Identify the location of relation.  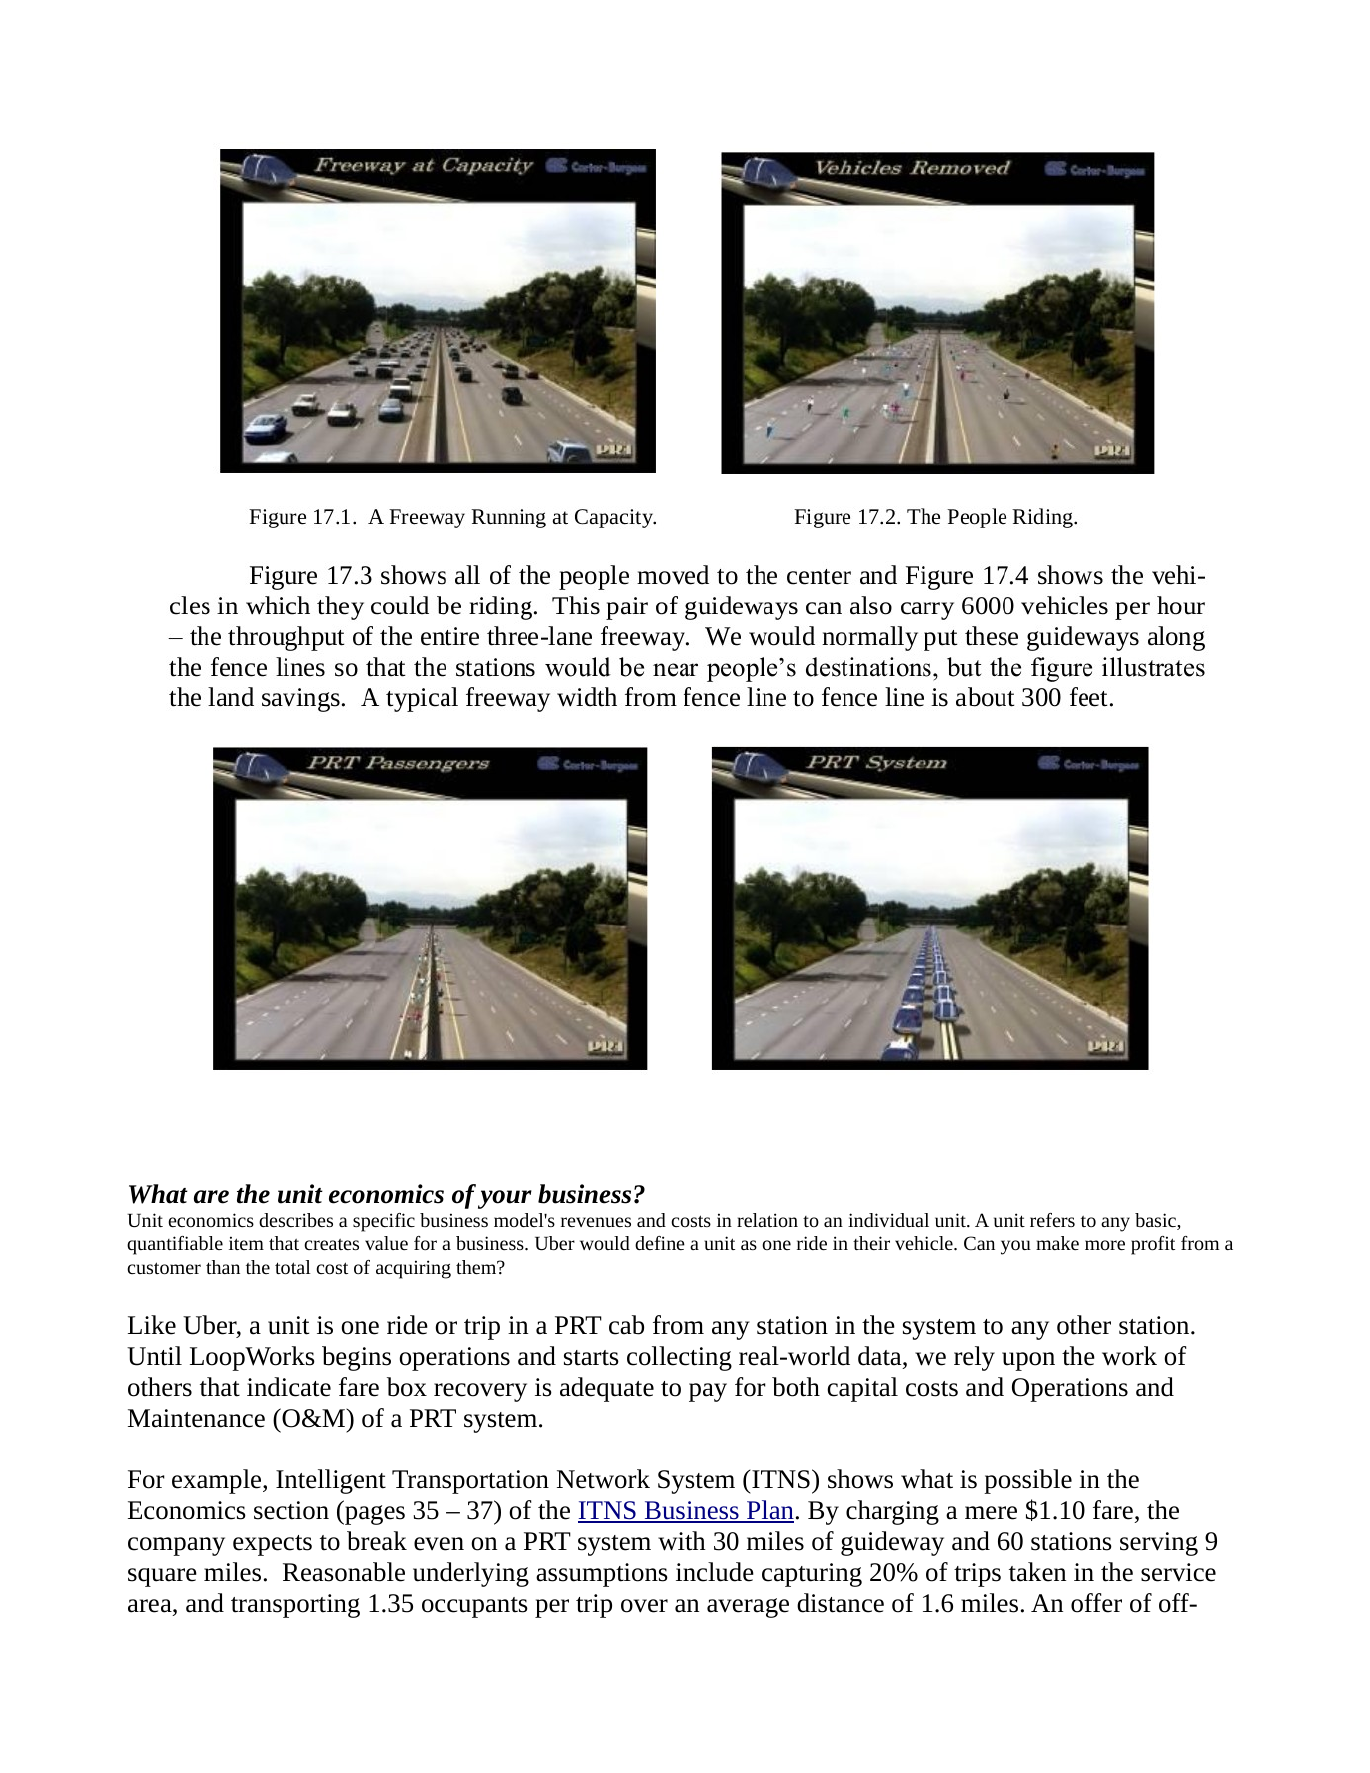
(767, 1220).
